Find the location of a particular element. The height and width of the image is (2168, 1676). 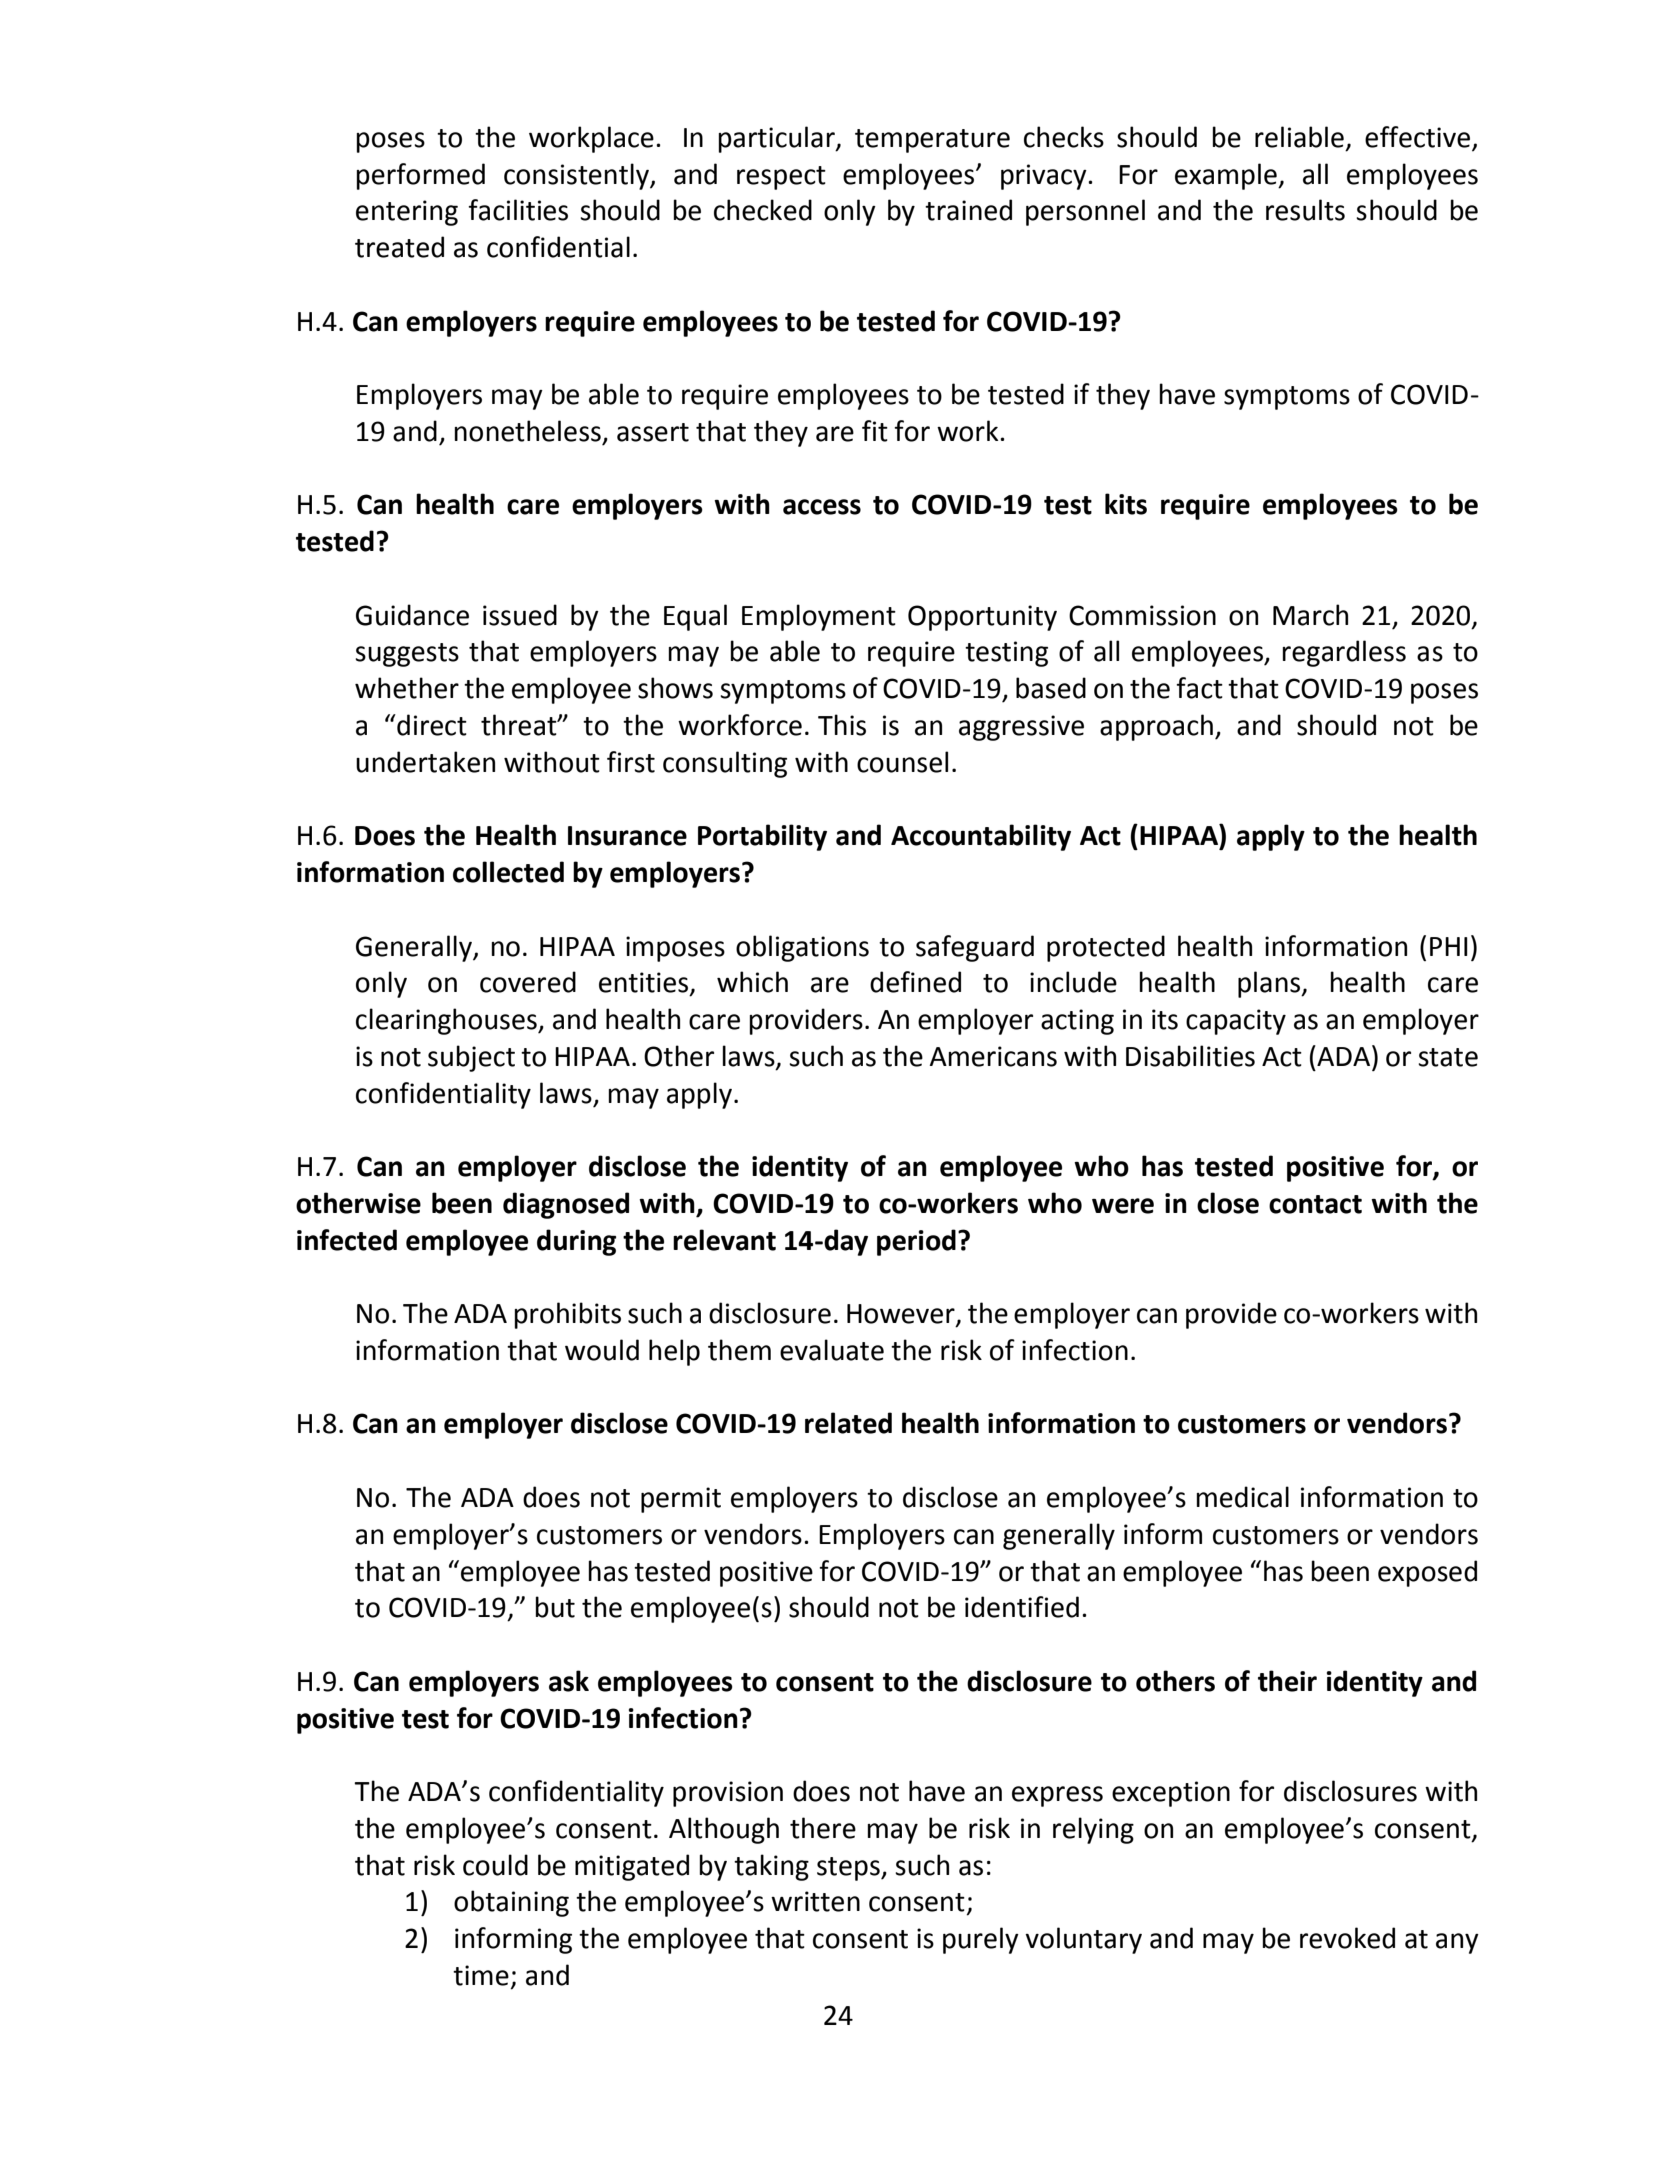

regardless is located at coordinates (1344, 653).
